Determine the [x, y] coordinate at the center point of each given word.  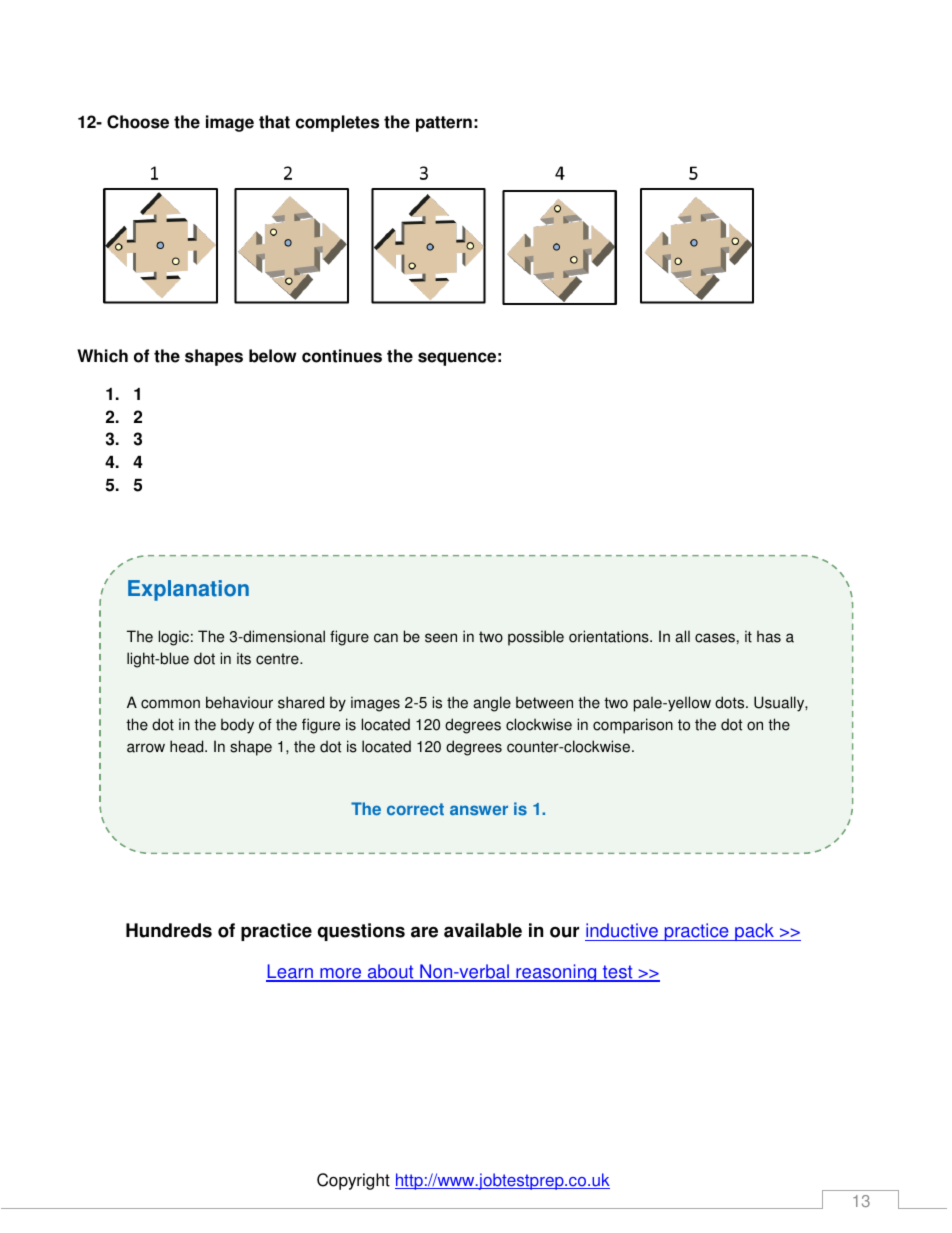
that [274, 122]
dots [731, 702]
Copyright [353, 1181]
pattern [444, 124]
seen [441, 638]
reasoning [556, 973]
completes [337, 123]
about [390, 972]
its [244, 658]
